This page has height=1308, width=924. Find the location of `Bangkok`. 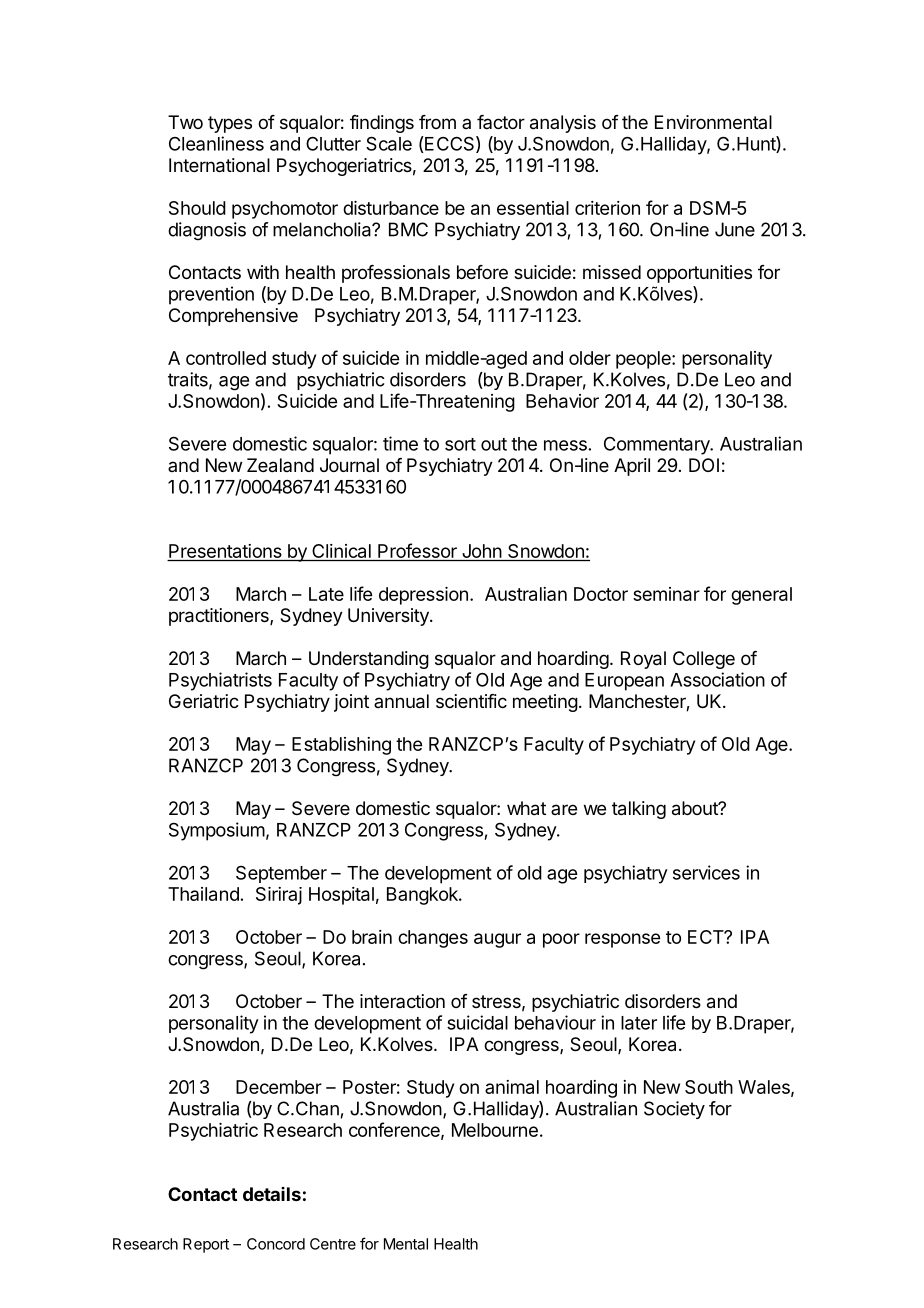

Bangkok is located at coordinates (423, 896).
